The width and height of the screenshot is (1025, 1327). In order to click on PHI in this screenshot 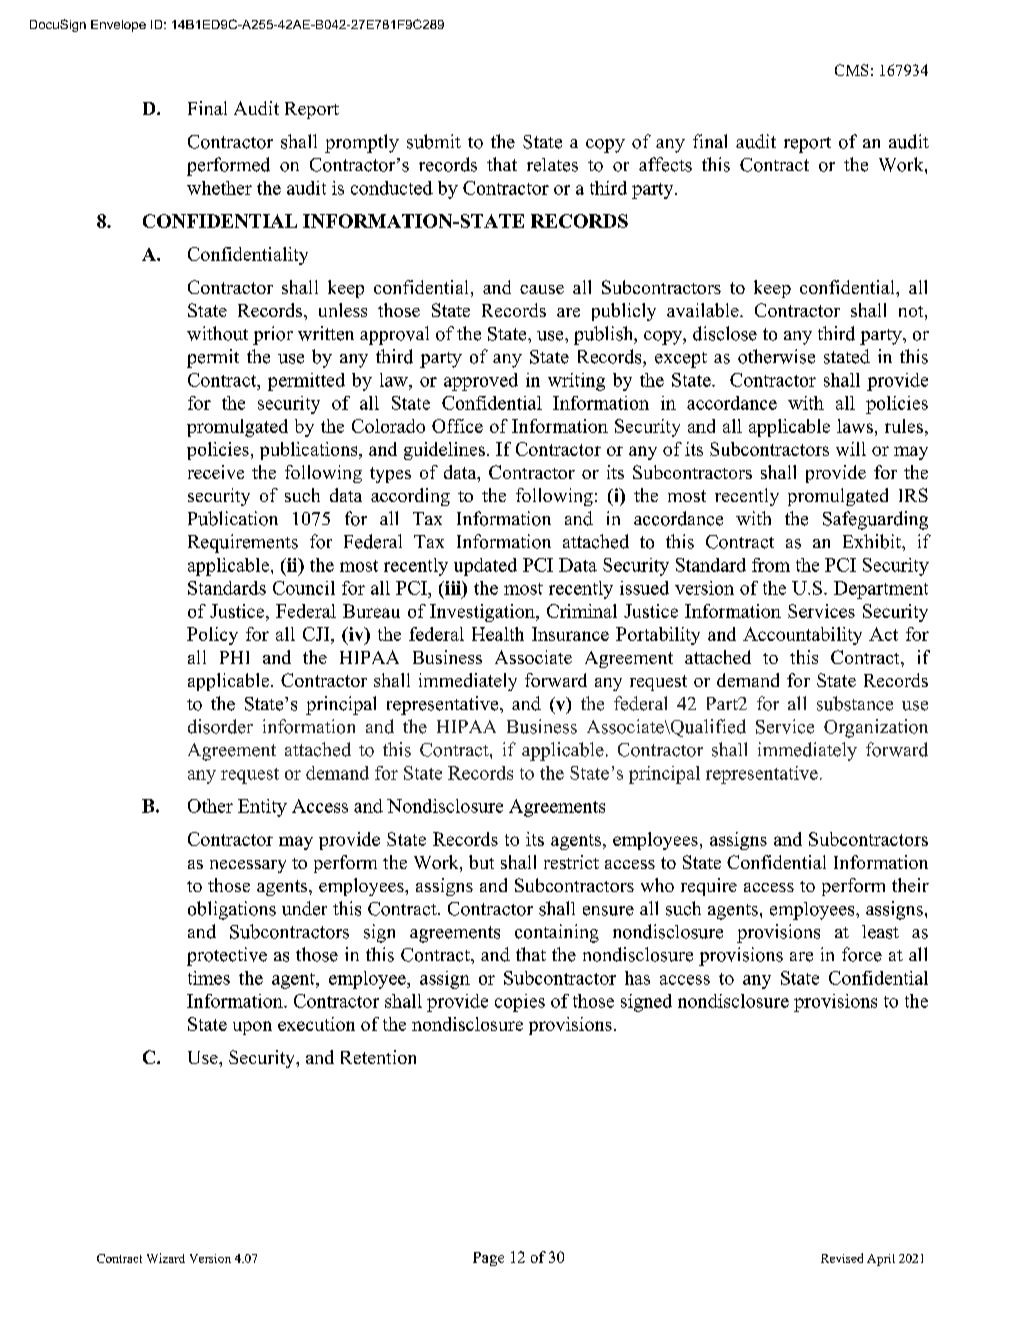, I will do `click(234, 657)`.
